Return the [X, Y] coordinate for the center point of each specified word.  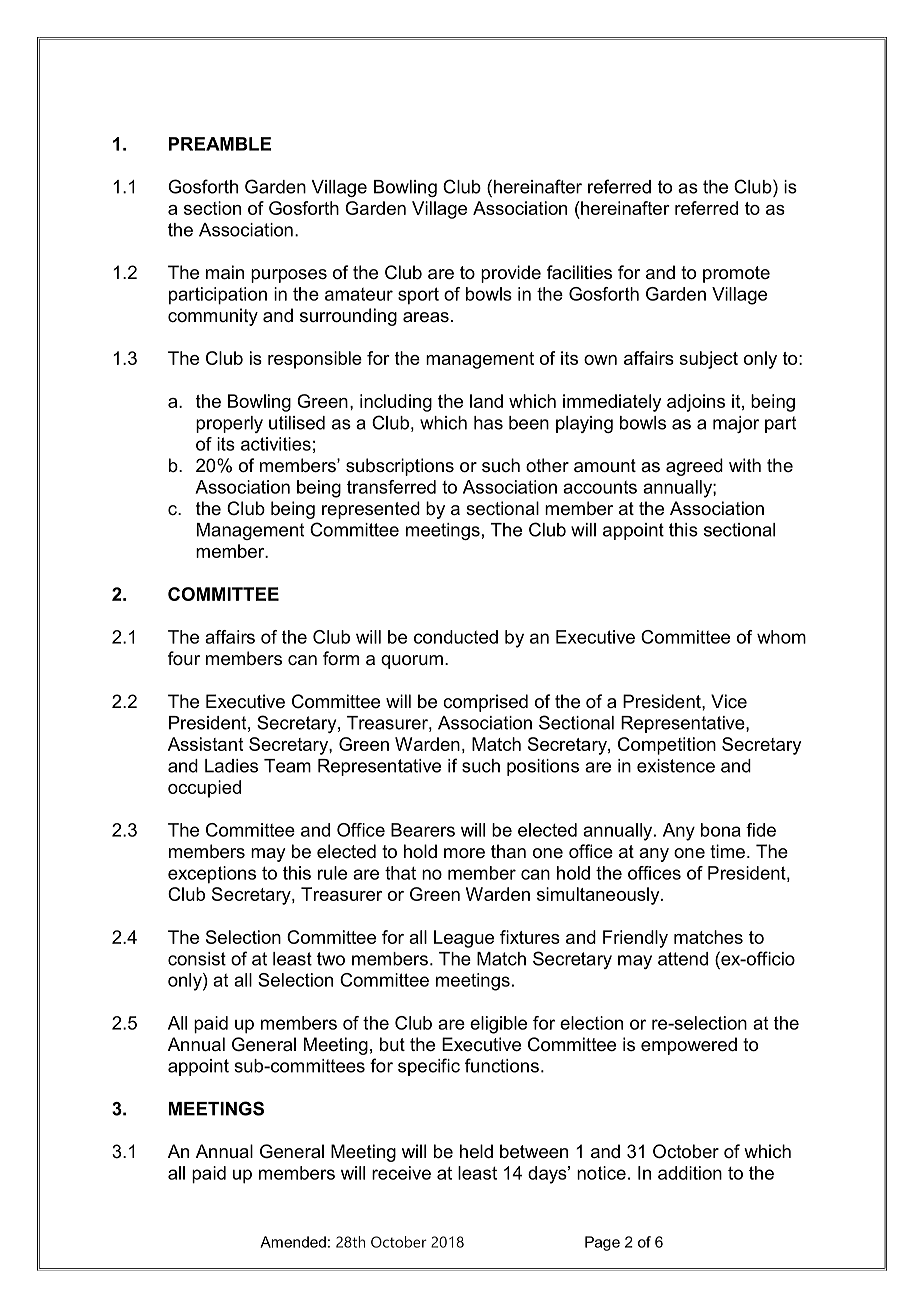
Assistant [205, 744]
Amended [293, 1242]
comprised [485, 703]
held [476, 1151]
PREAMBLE [220, 144]
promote [736, 274]
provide [511, 274]
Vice [729, 701]
